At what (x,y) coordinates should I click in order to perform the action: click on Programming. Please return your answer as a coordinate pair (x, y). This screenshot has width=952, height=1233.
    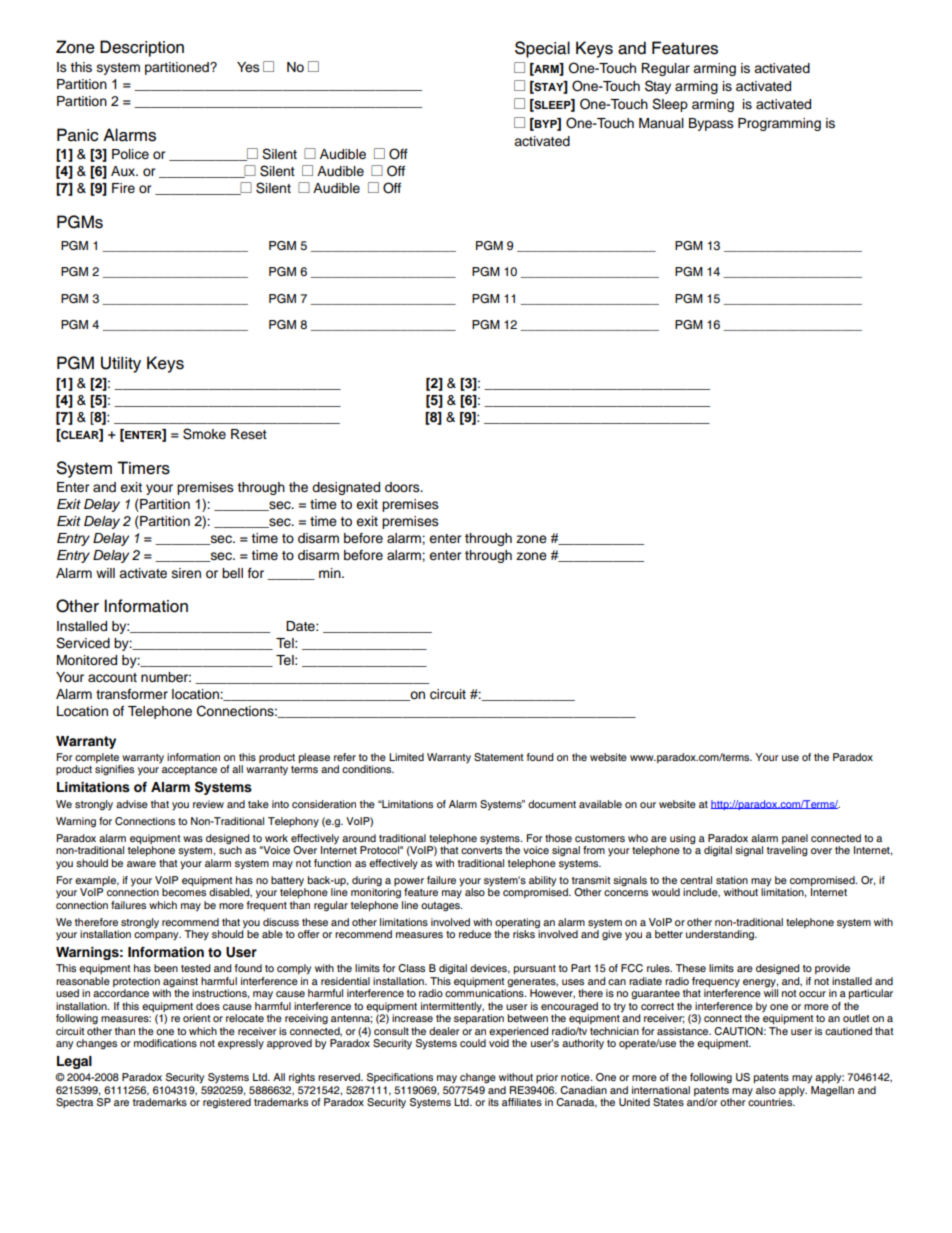
    Looking at the image, I should click on (779, 124).
